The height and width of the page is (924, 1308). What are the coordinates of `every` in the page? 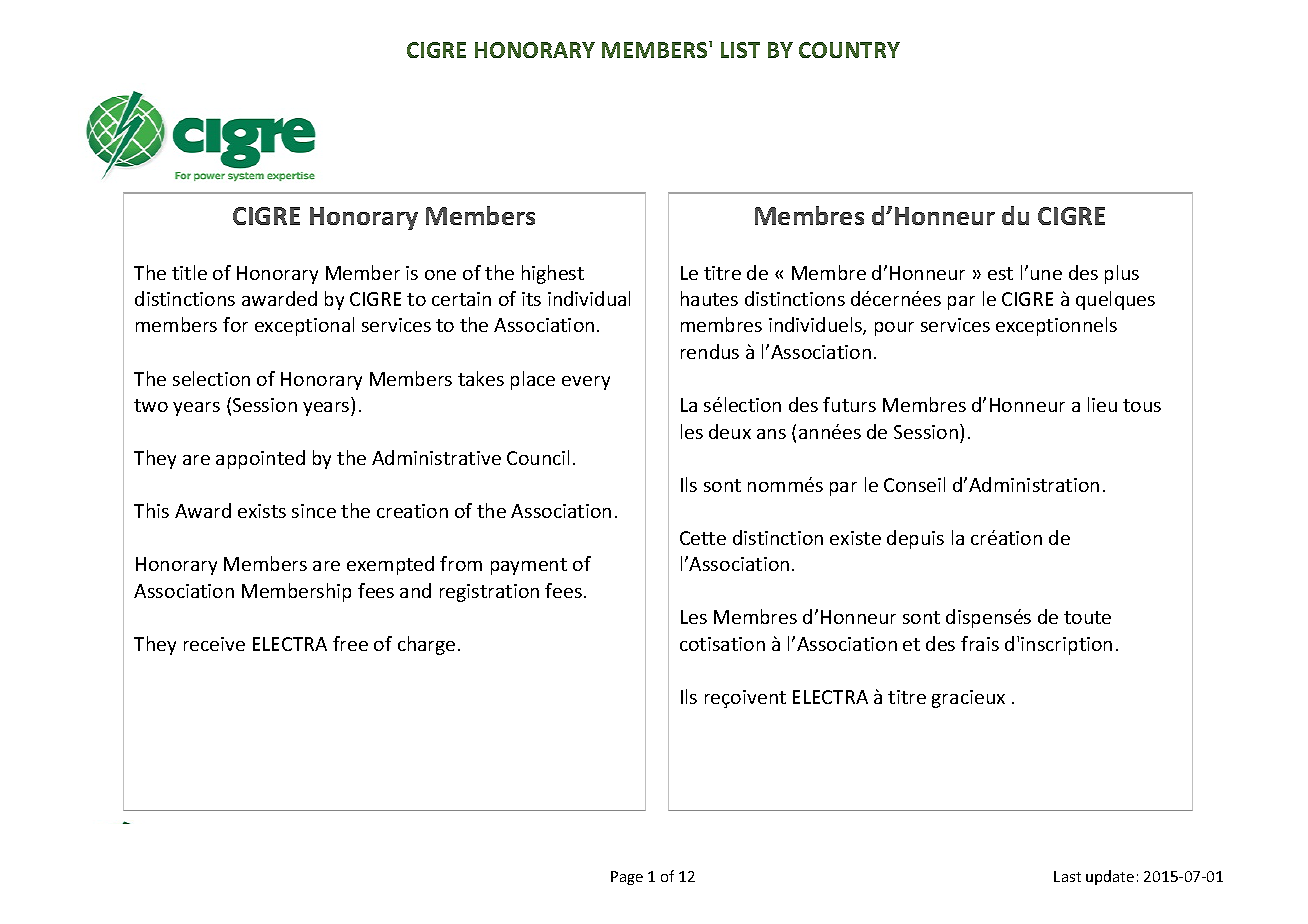 It's located at (586, 383).
